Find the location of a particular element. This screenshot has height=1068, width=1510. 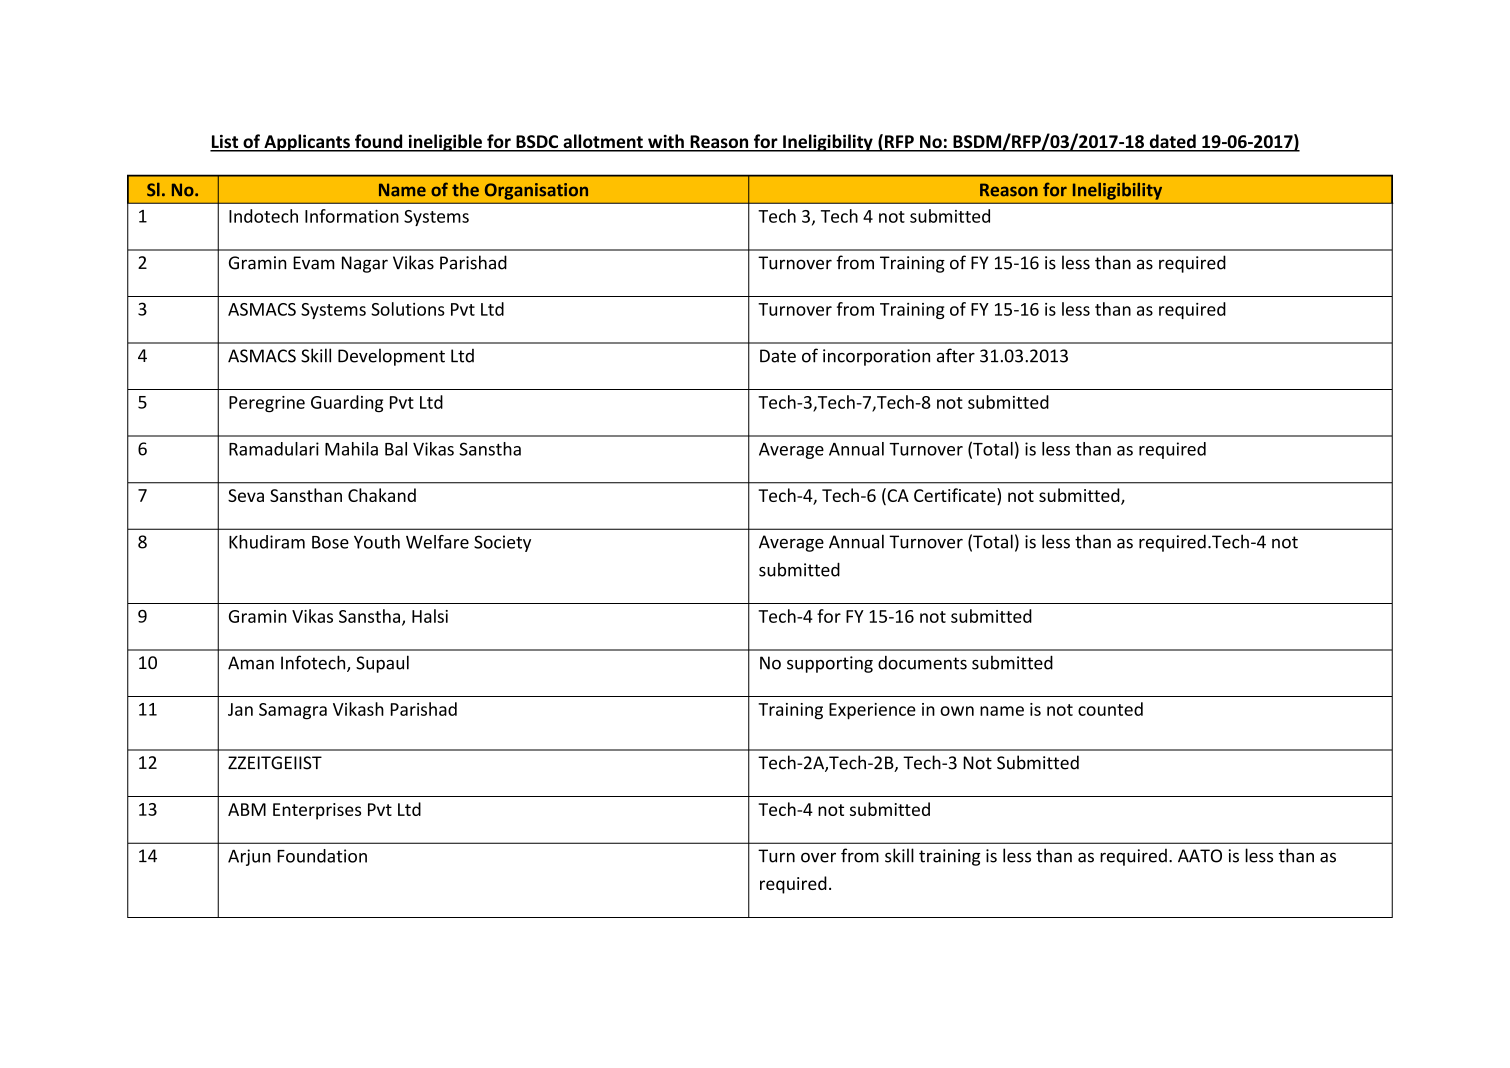

with is located at coordinates (666, 142).
